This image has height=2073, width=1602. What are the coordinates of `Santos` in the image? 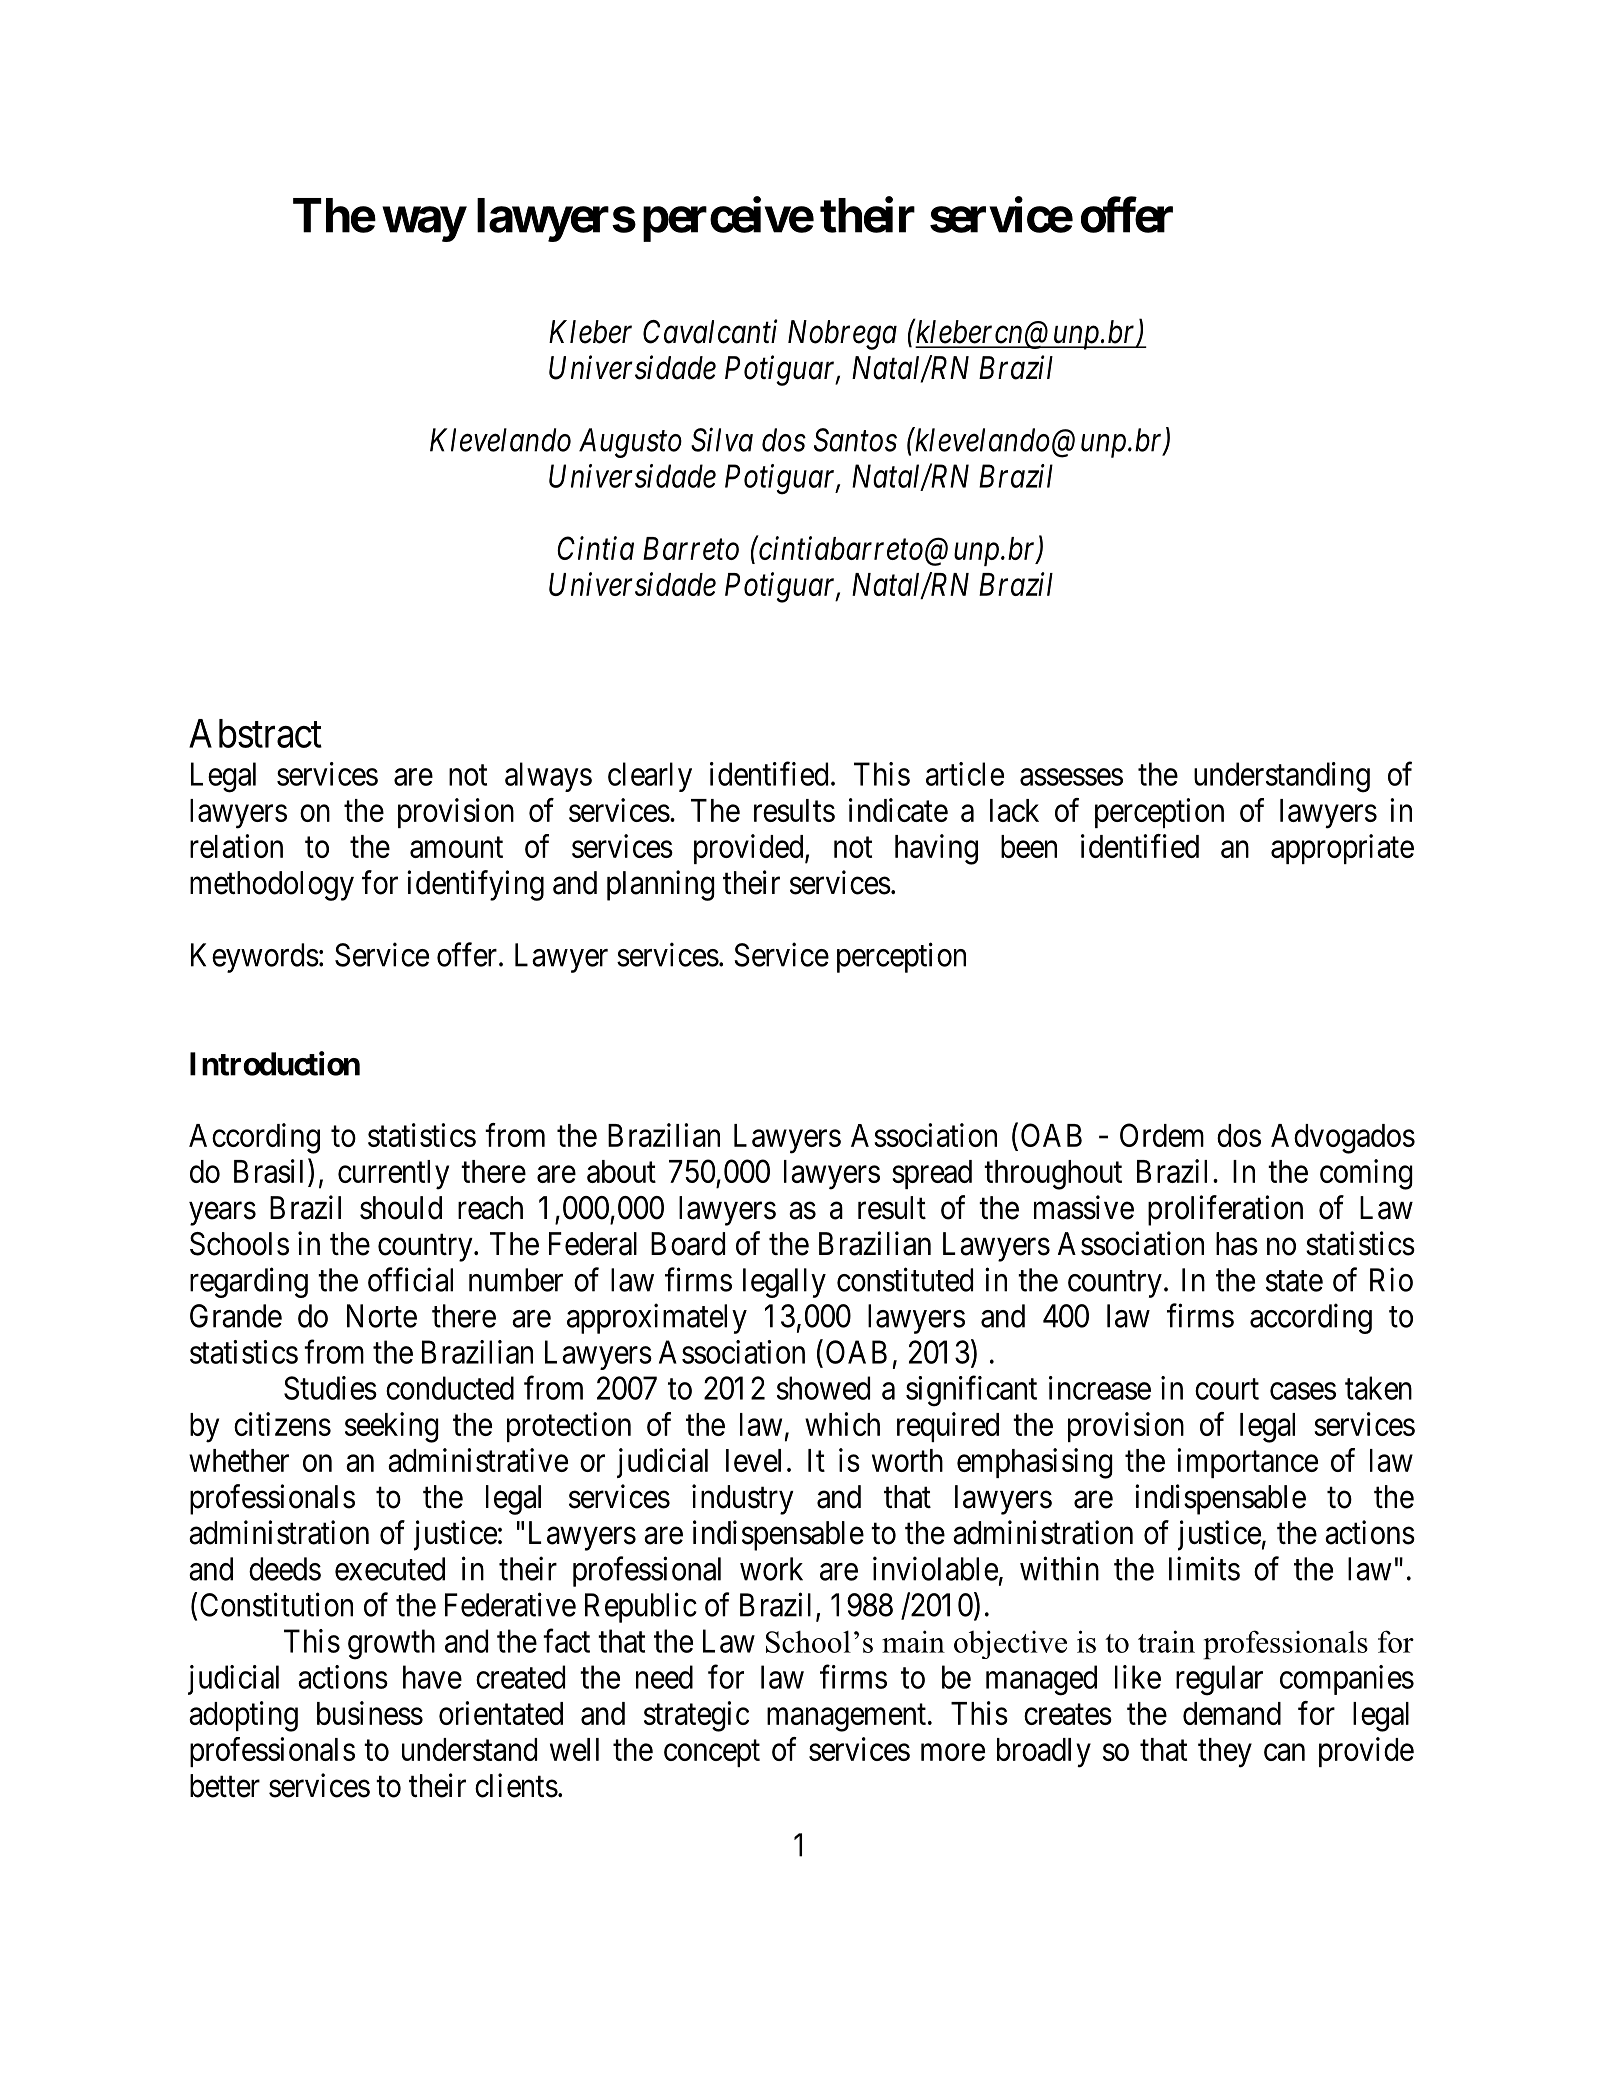 It's located at (855, 440).
